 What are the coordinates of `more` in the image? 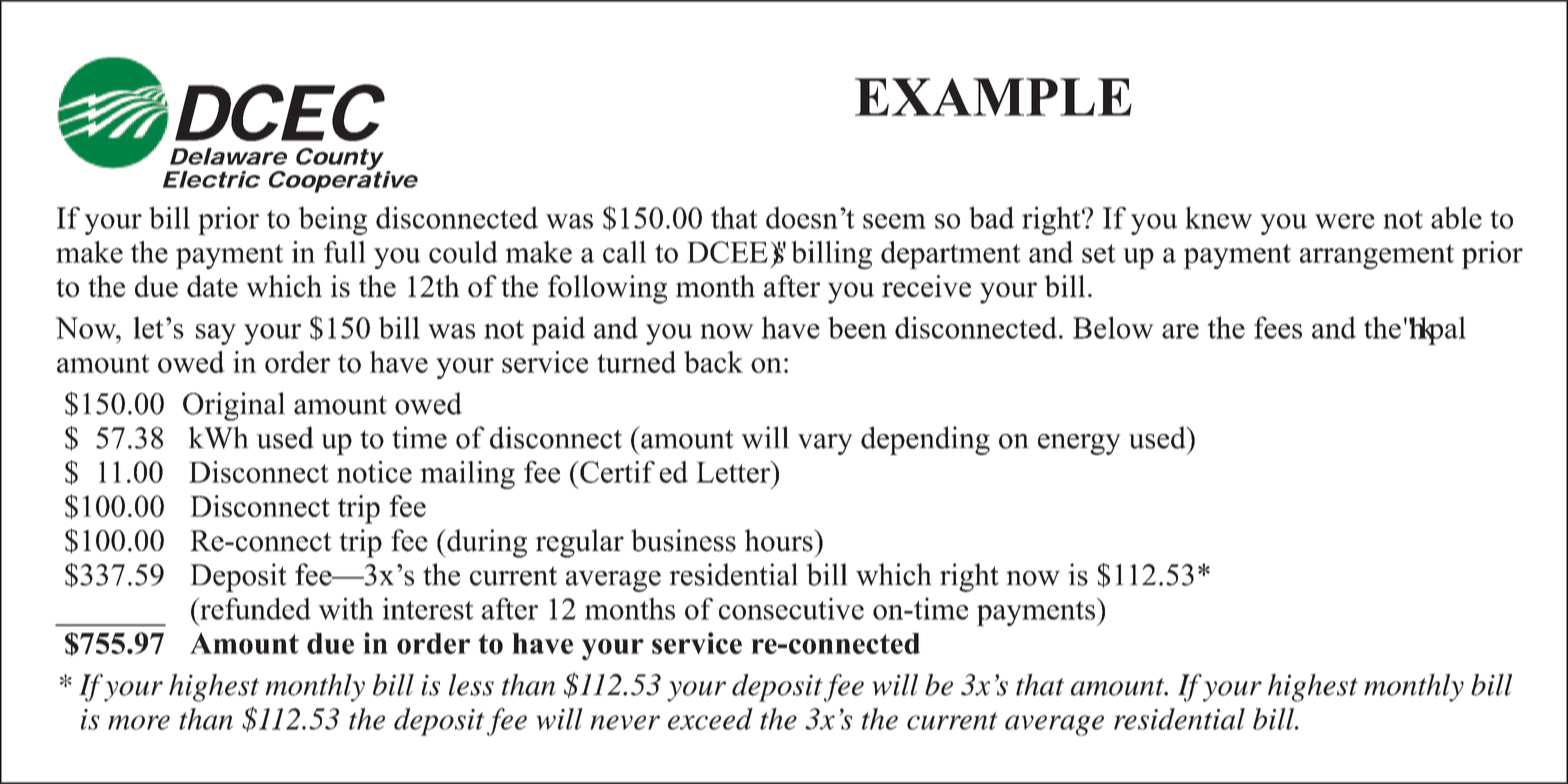 It's located at (139, 722).
